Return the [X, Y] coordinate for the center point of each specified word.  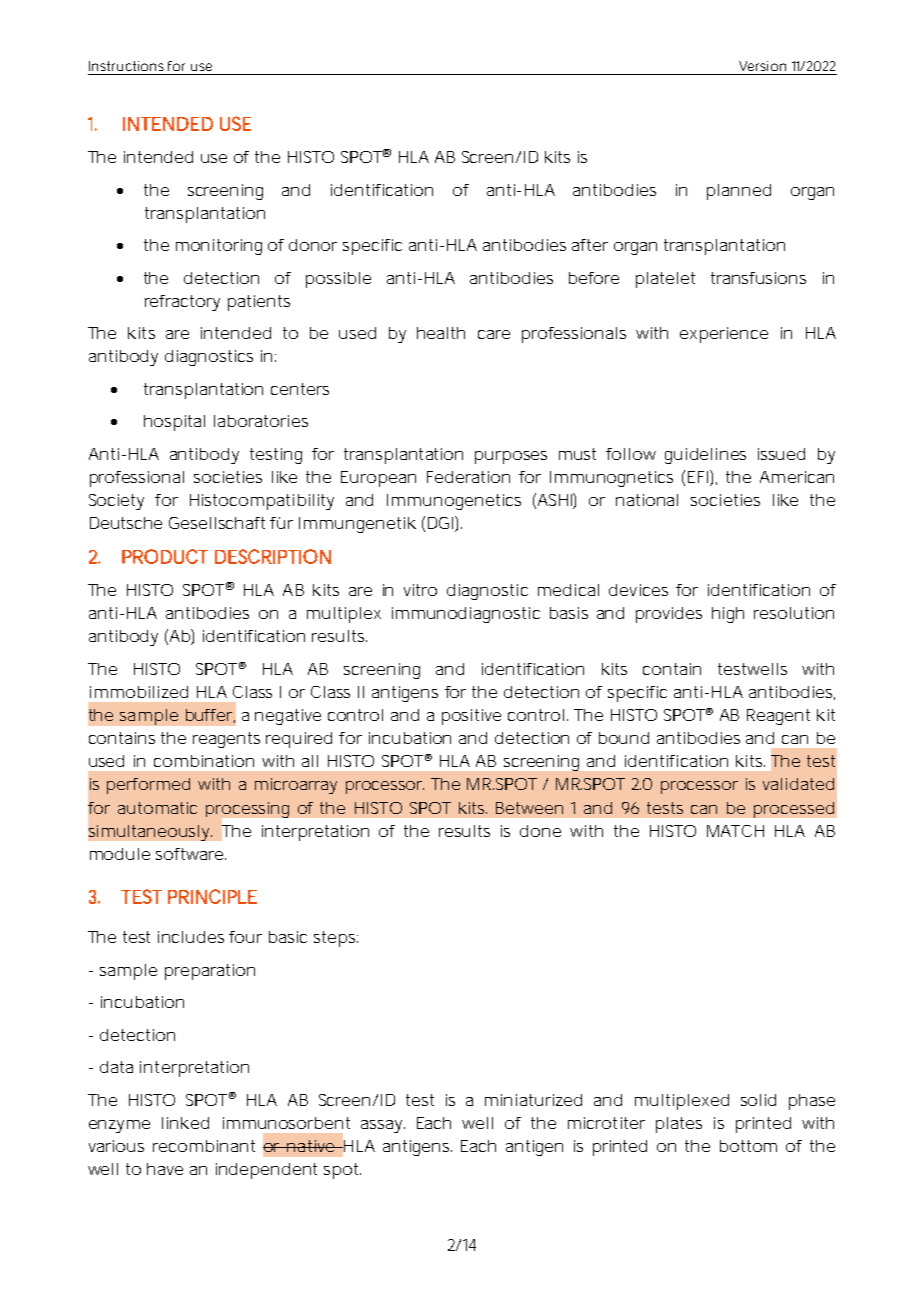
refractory [182, 303]
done [540, 831]
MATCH [735, 831]
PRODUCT [165, 556]
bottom [748, 1146]
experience [724, 335]
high [728, 615]
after [590, 245]
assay [383, 1126]
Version [762, 66]
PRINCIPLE [212, 896]
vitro [420, 590]
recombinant [204, 1146]
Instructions [126, 66]
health [441, 333]
